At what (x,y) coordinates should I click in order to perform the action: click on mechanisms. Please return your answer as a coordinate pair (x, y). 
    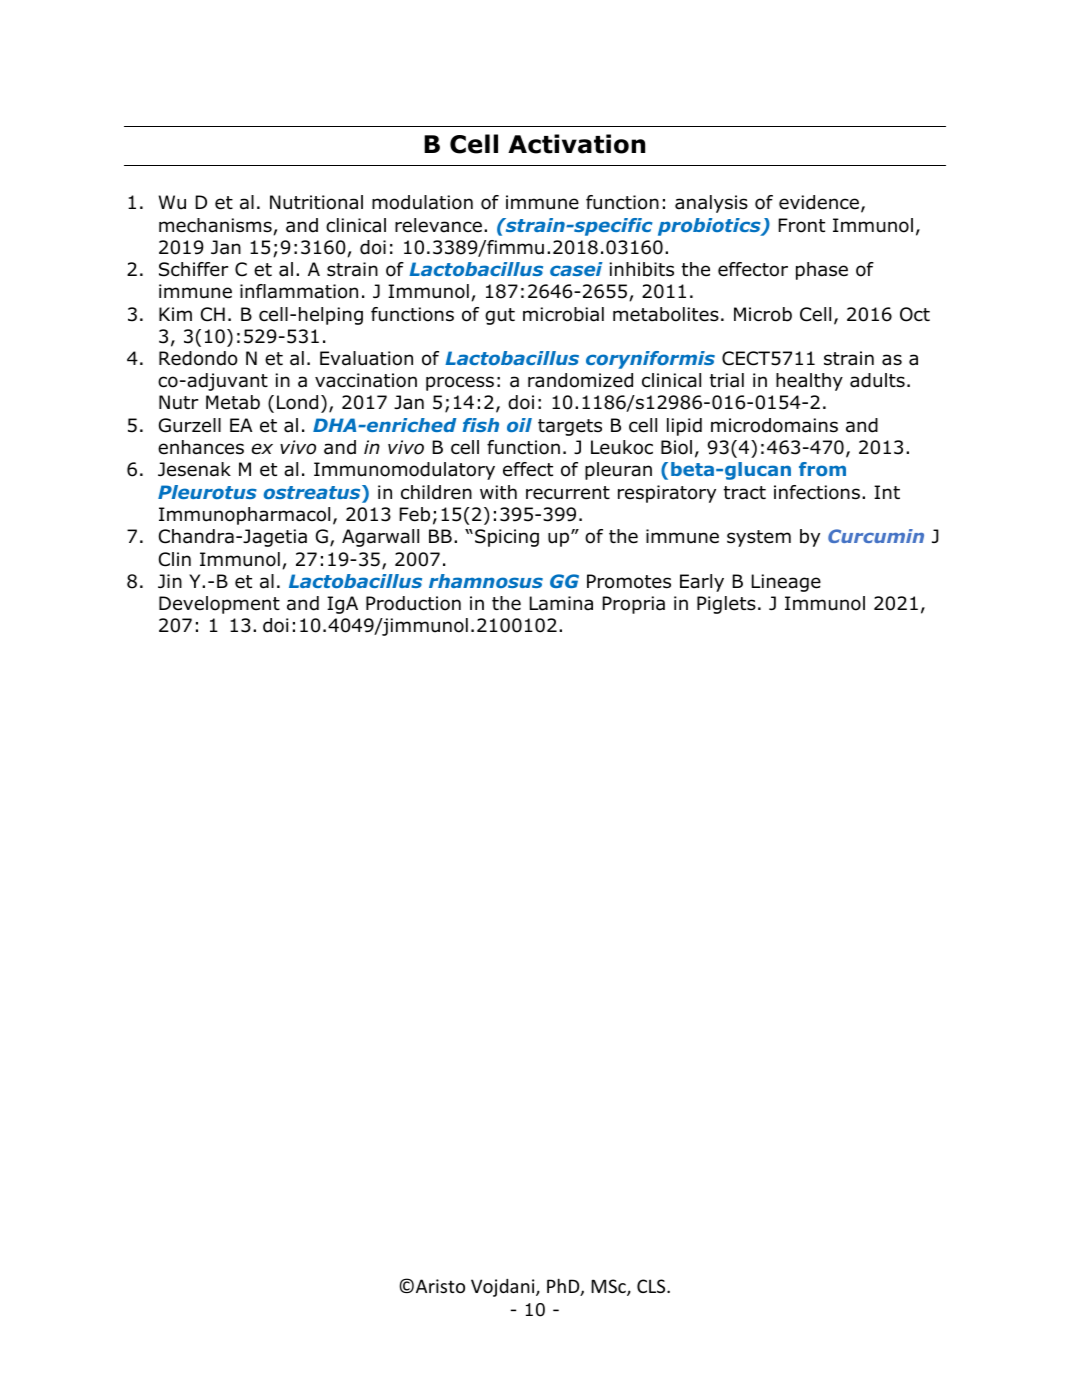
    Looking at the image, I should click on (216, 226).
